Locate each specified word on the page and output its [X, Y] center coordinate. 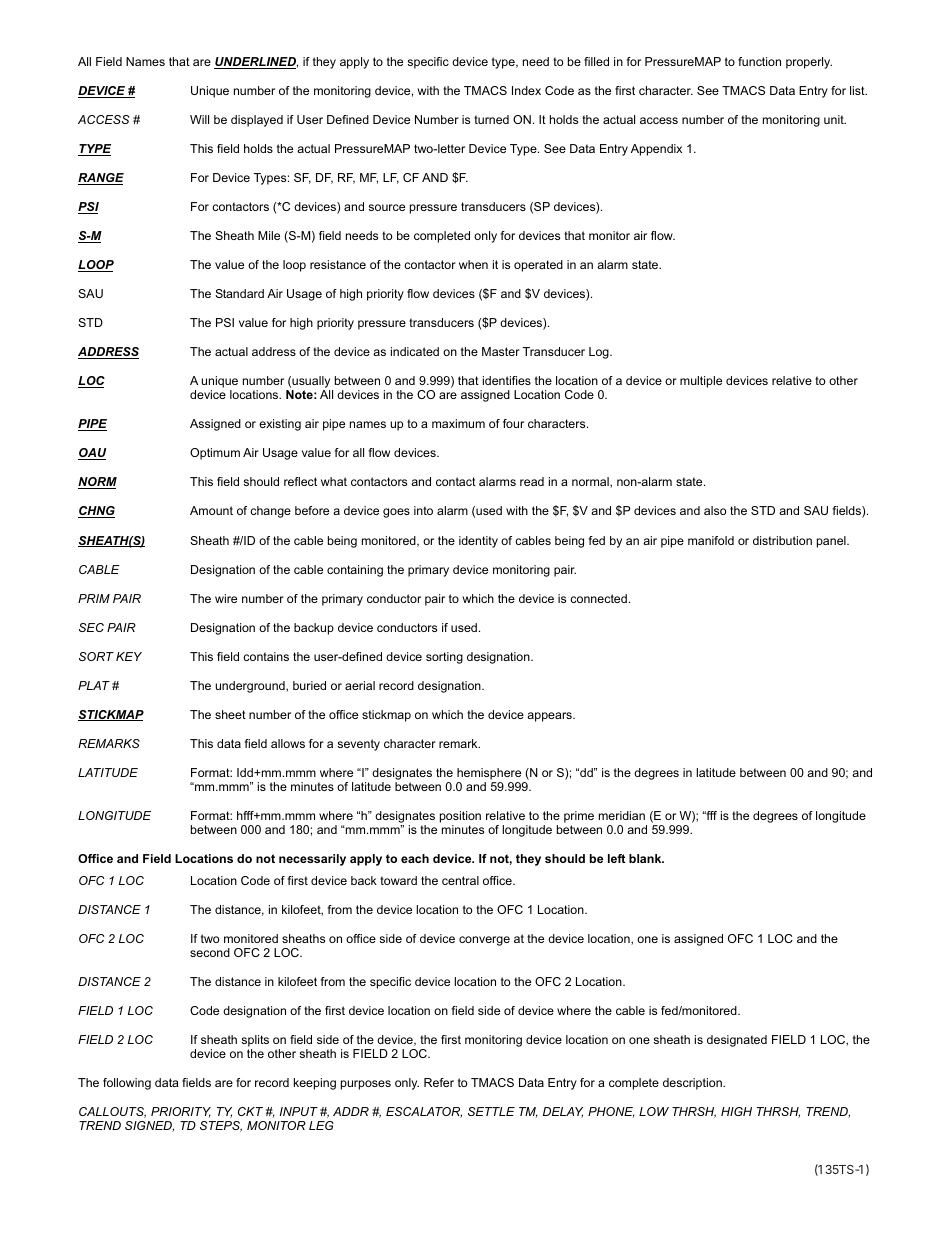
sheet [230, 714]
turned [491, 119]
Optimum [215, 454]
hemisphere [489, 774]
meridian [622, 815]
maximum [458, 423]
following [127, 1084]
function [759, 61]
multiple [701, 382]
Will [199, 119]
